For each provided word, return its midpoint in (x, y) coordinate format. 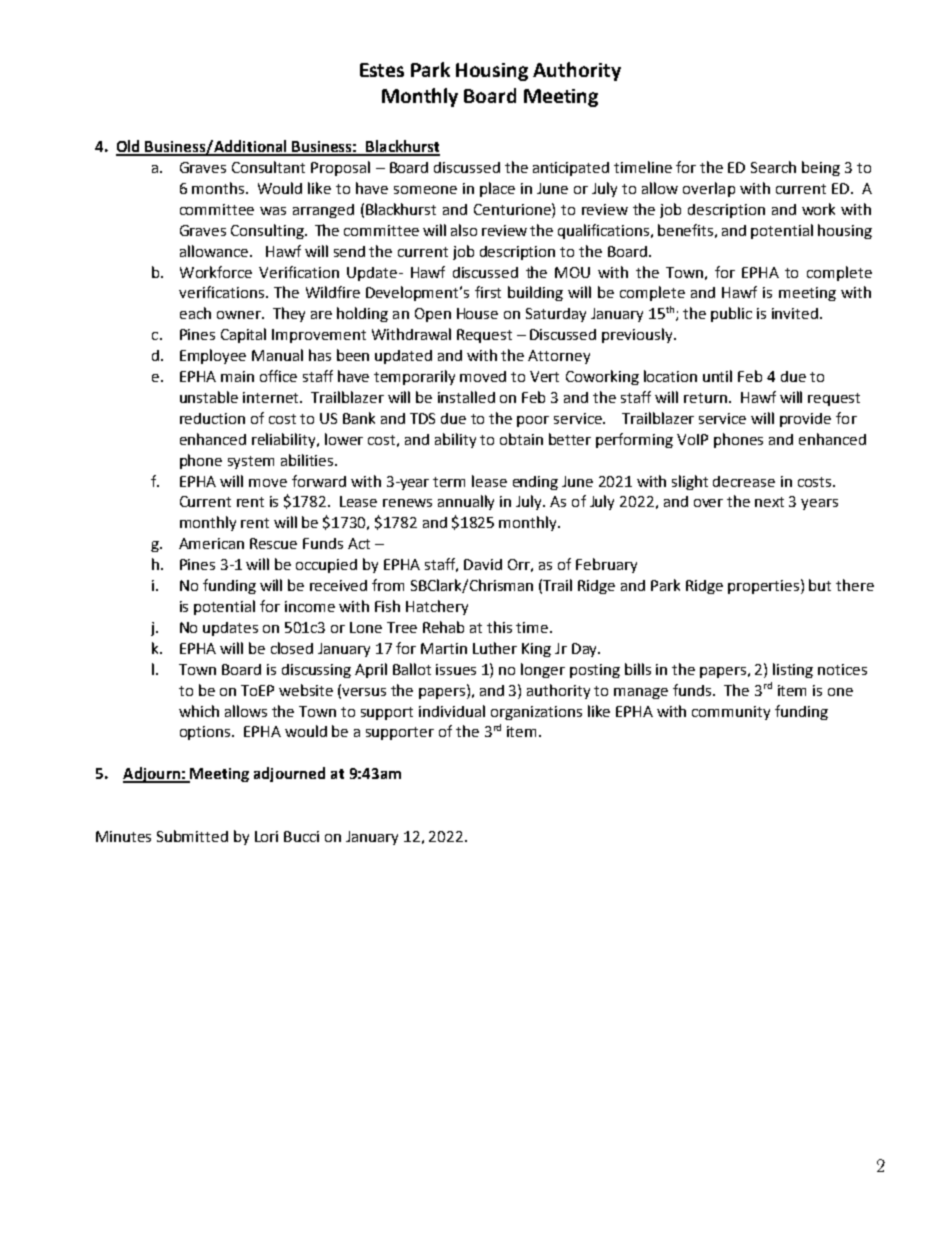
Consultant (268, 167)
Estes (382, 70)
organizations (536, 713)
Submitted (192, 836)
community (731, 713)
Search (773, 167)
